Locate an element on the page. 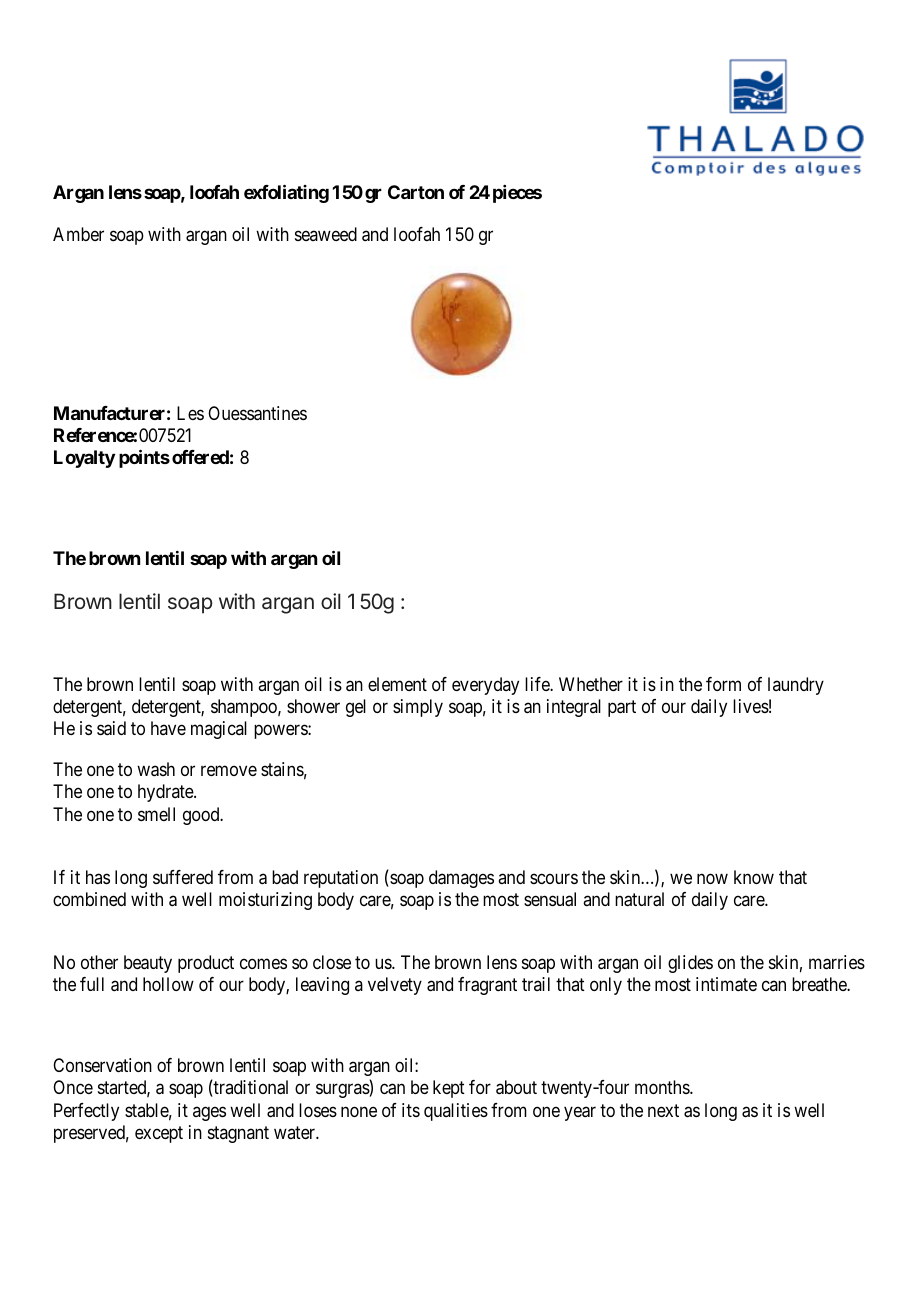 Image resolution: width=924 pixels, height=1308 pixels. qualities is located at coordinates (456, 1112).
